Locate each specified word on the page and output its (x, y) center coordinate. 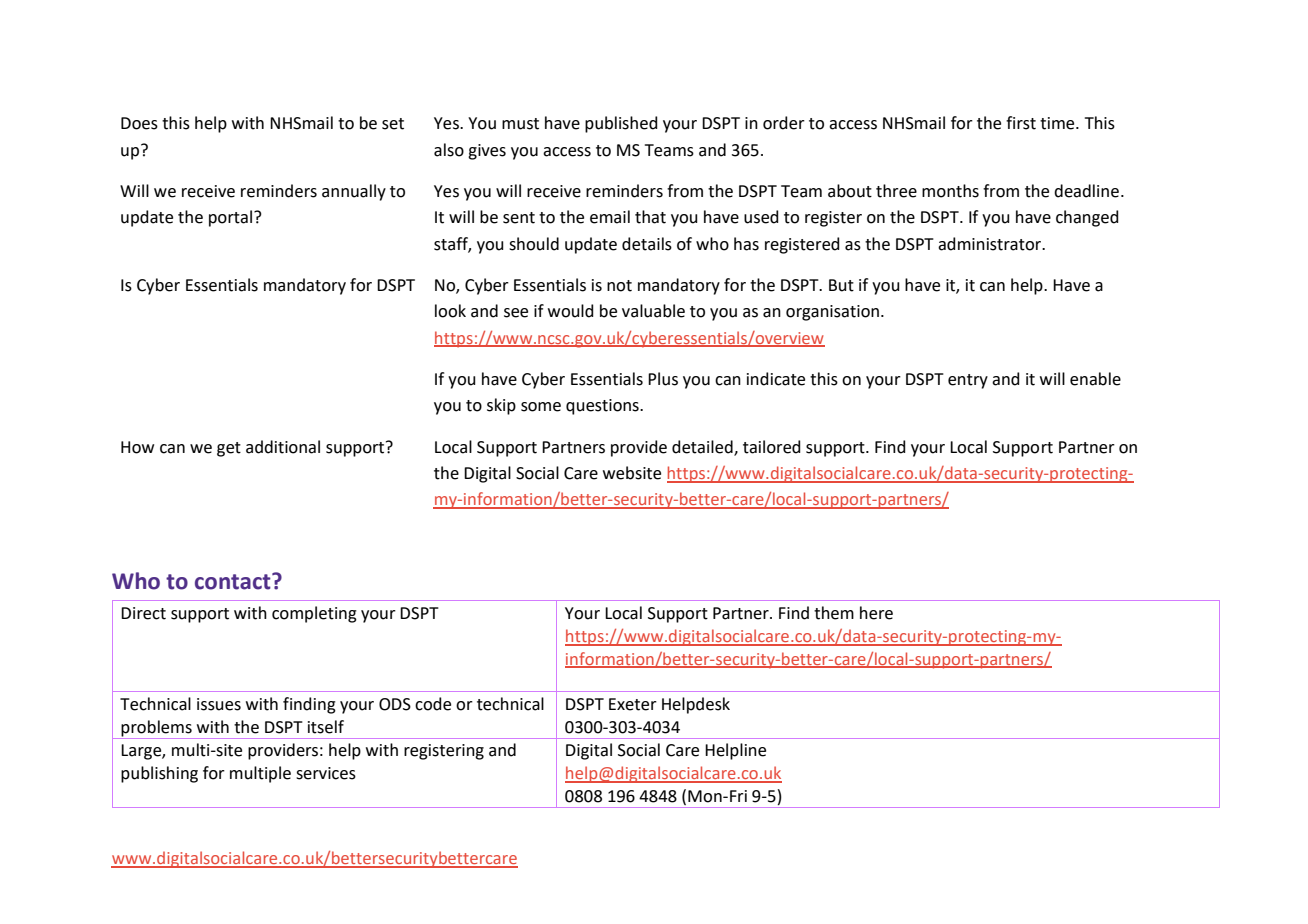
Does (139, 123)
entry (968, 381)
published (621, 124)
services (326, 773)
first (1021, 123)
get (229, 449)
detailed (703, 448)
